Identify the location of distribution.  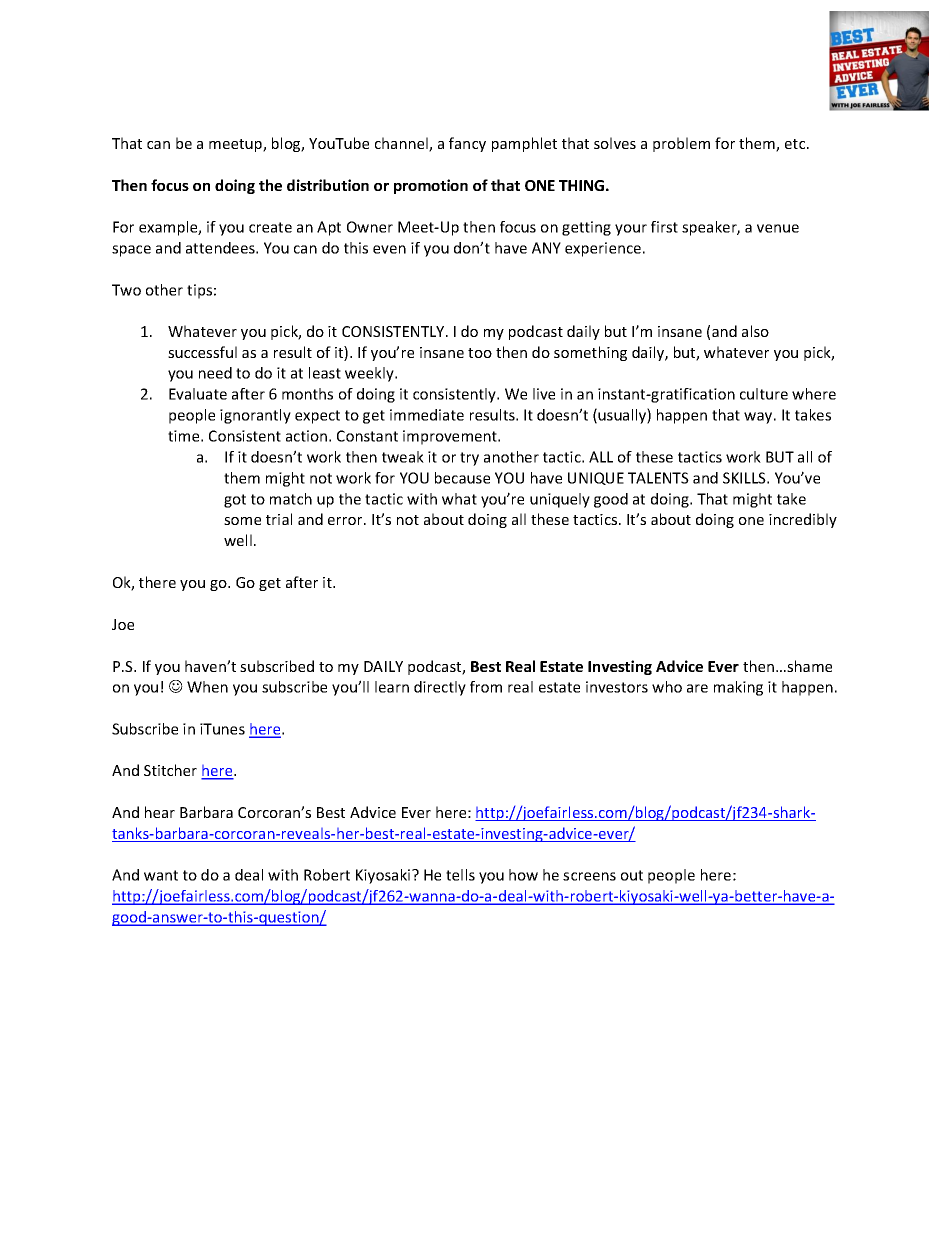
(328, 185).
